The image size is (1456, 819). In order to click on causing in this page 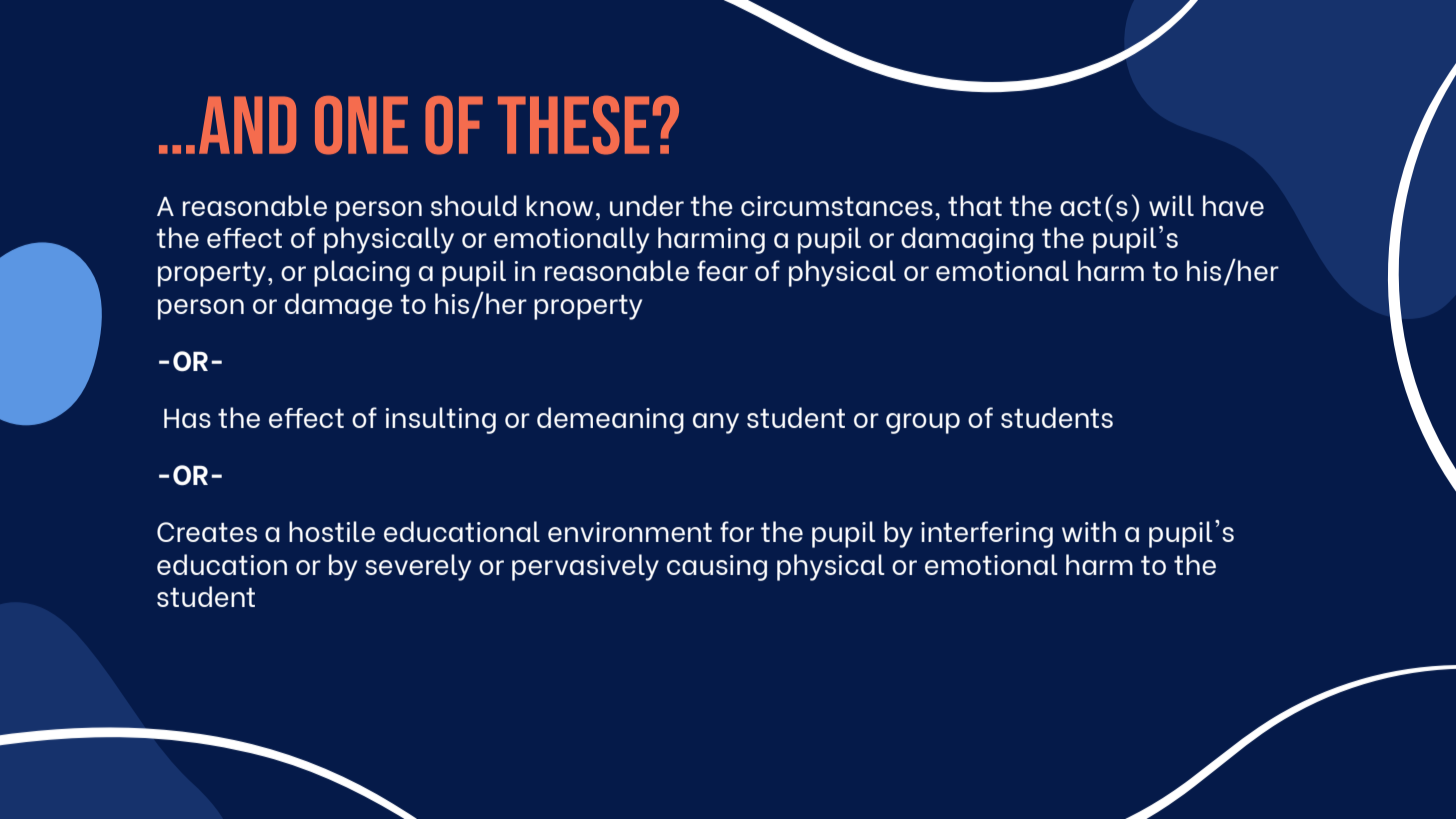, I will do `click(717, 568)`.
